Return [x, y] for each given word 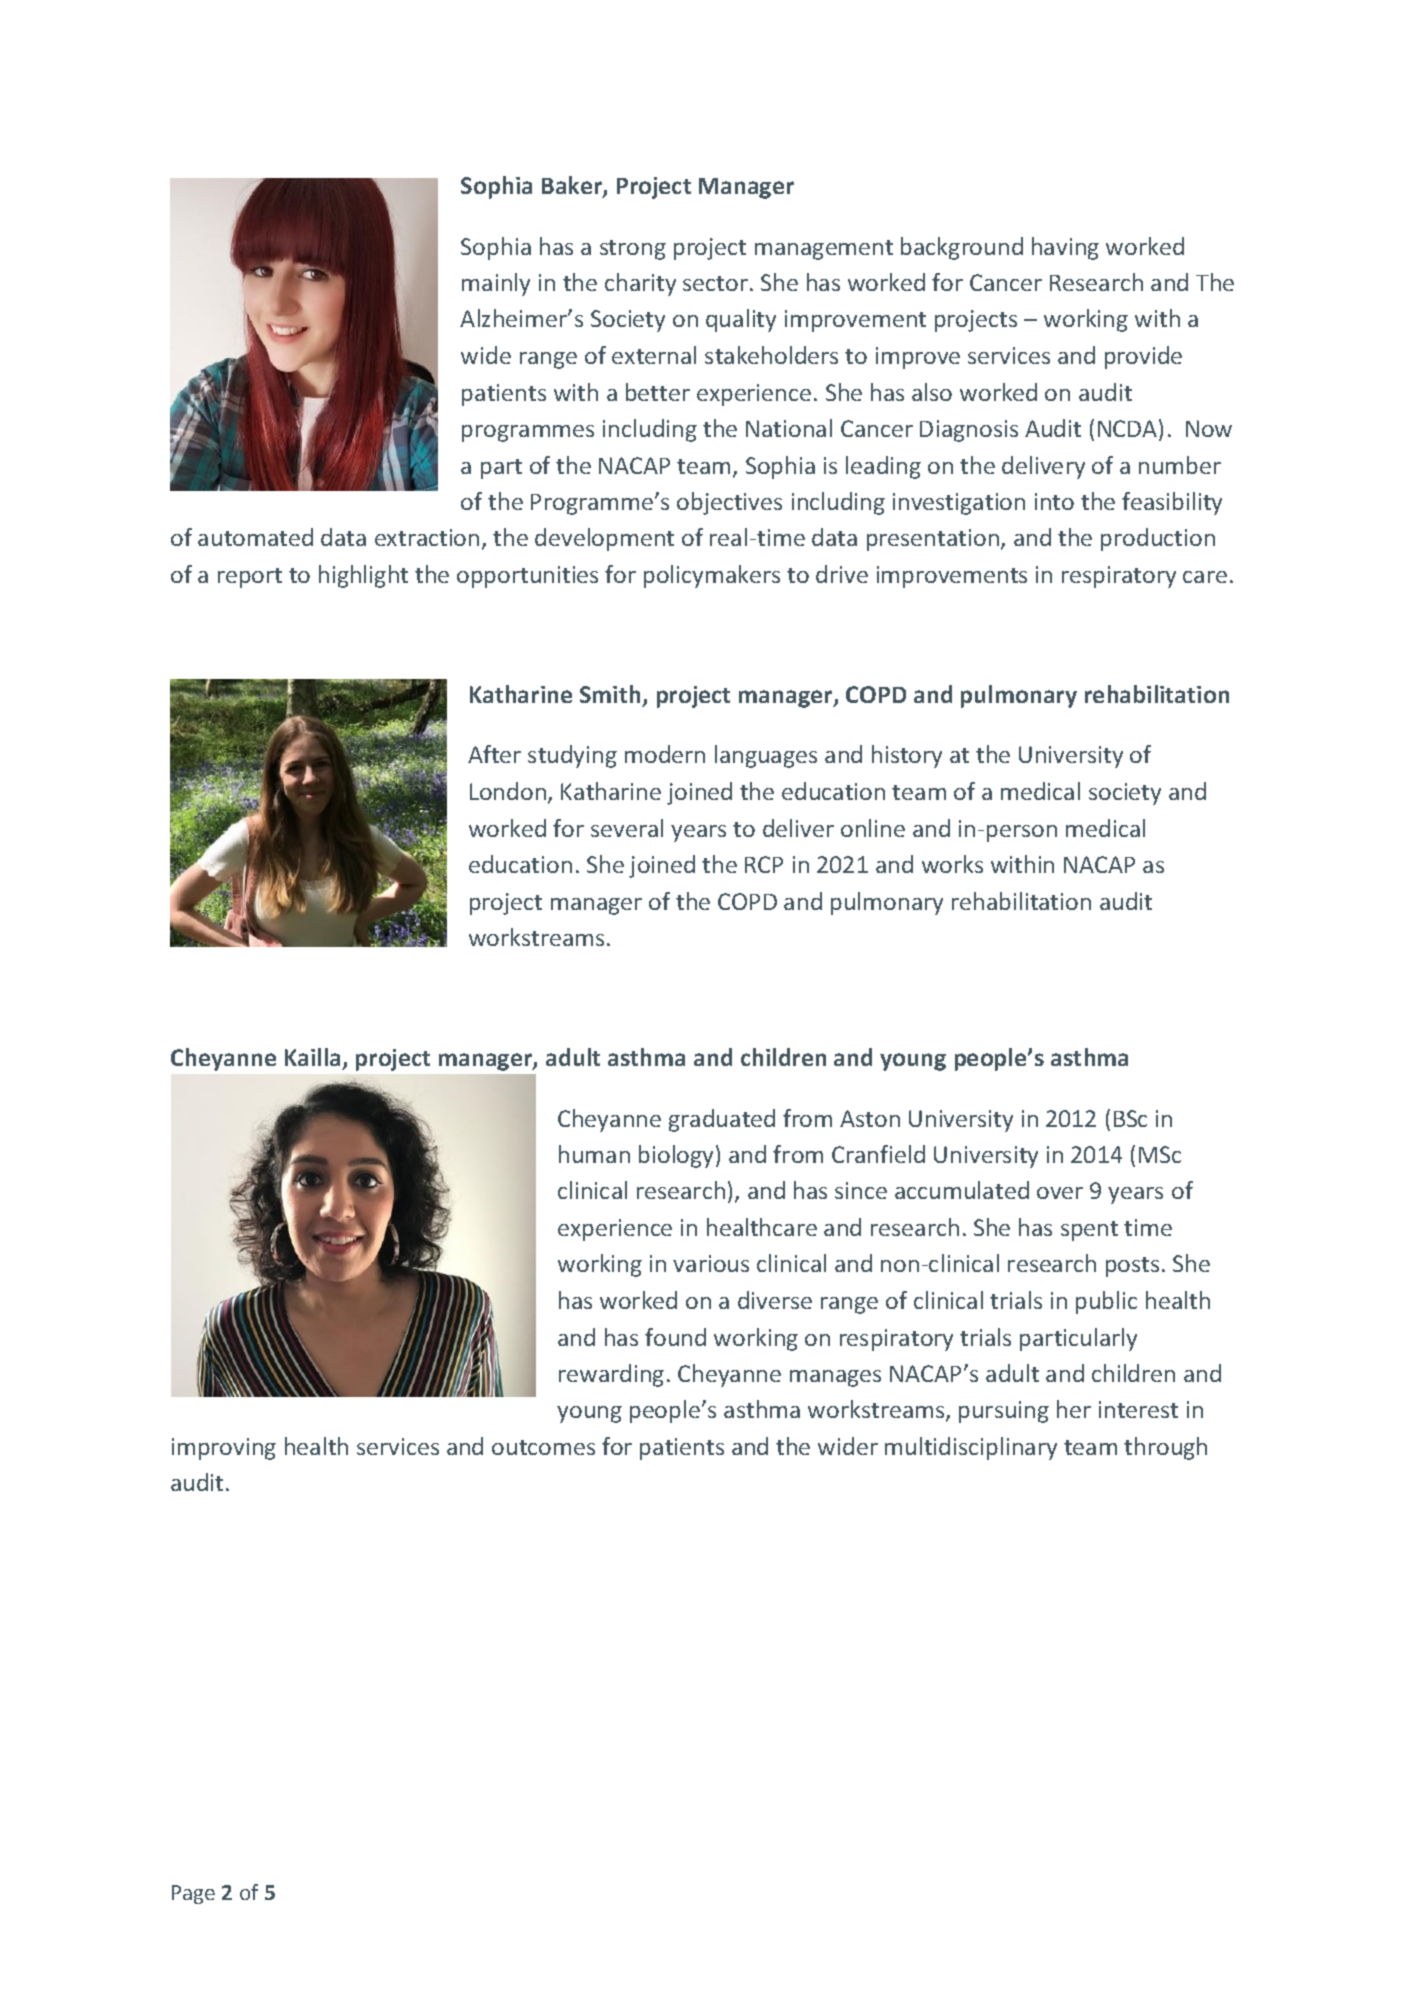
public [1106, 1302]
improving [224, 1449]
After [494, 754]
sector [715, 283]
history [907, 756]
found [675, 1337]
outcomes [543, 1447]
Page [193, 1894]
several [627, 828]
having [1065, 248]
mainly [496, 284]
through [1165, 1448]
